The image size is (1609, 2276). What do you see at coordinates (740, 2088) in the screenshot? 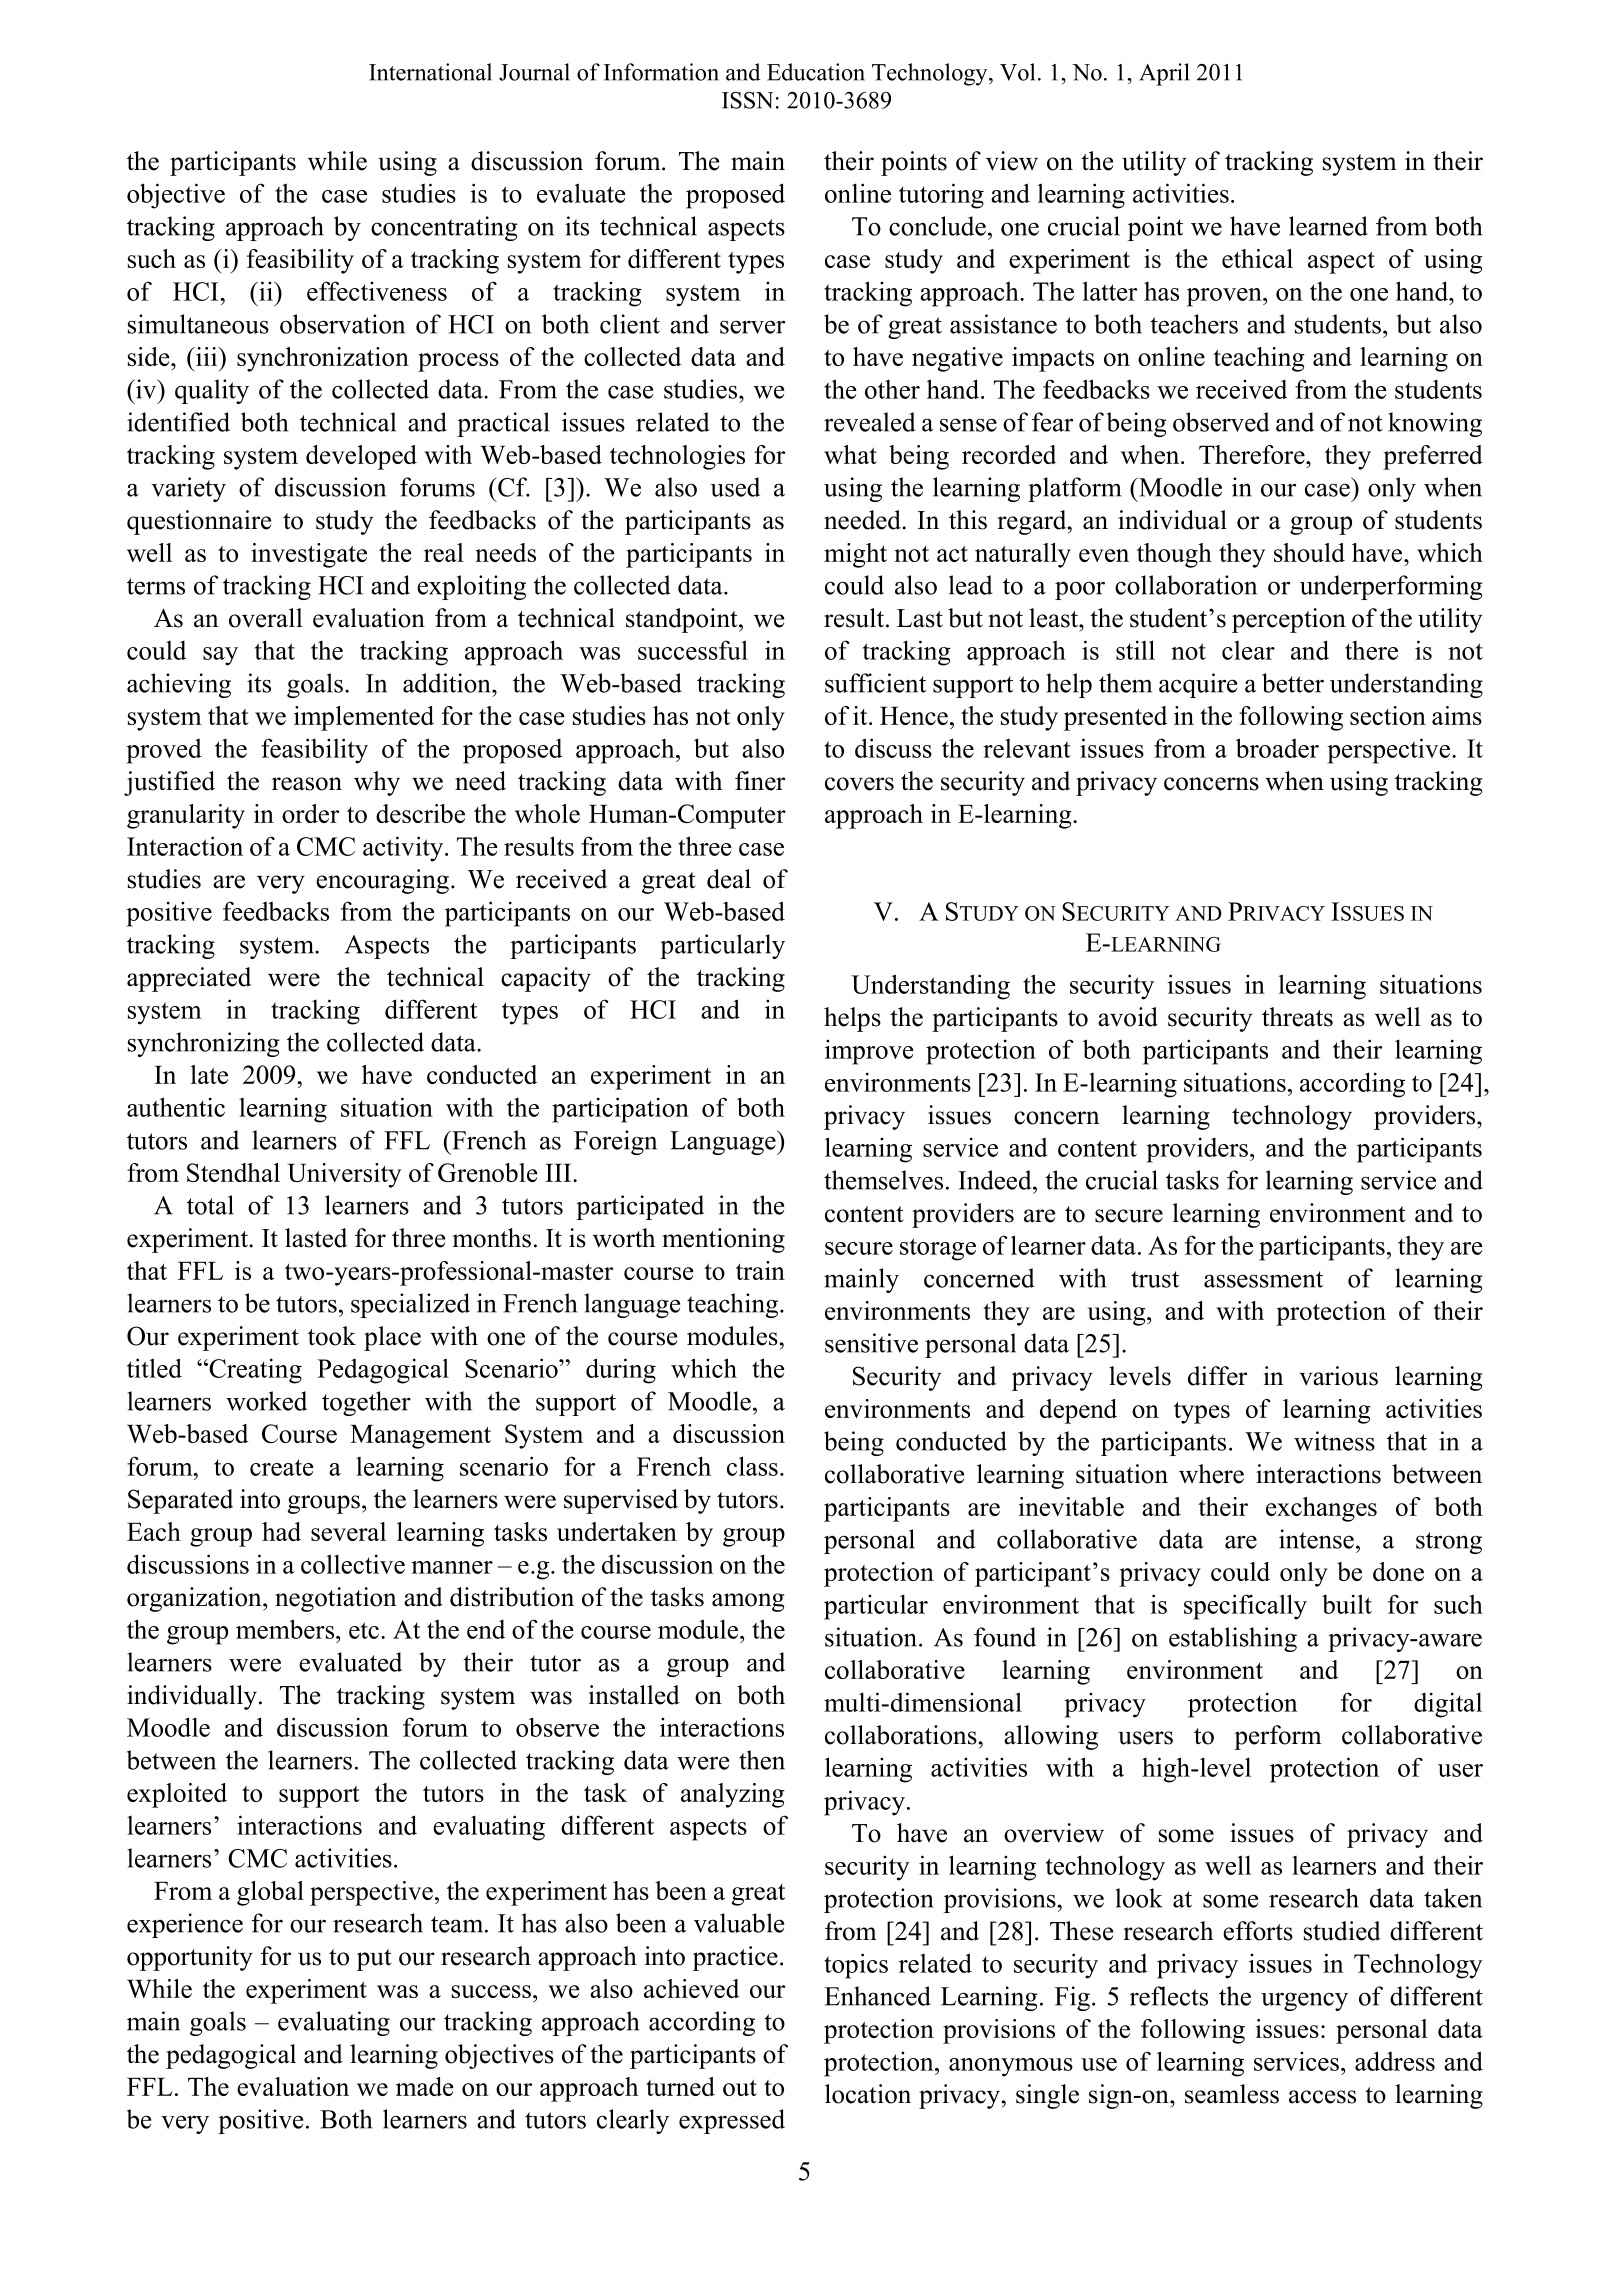
I see `out` at bounding box center [740, 2088].
